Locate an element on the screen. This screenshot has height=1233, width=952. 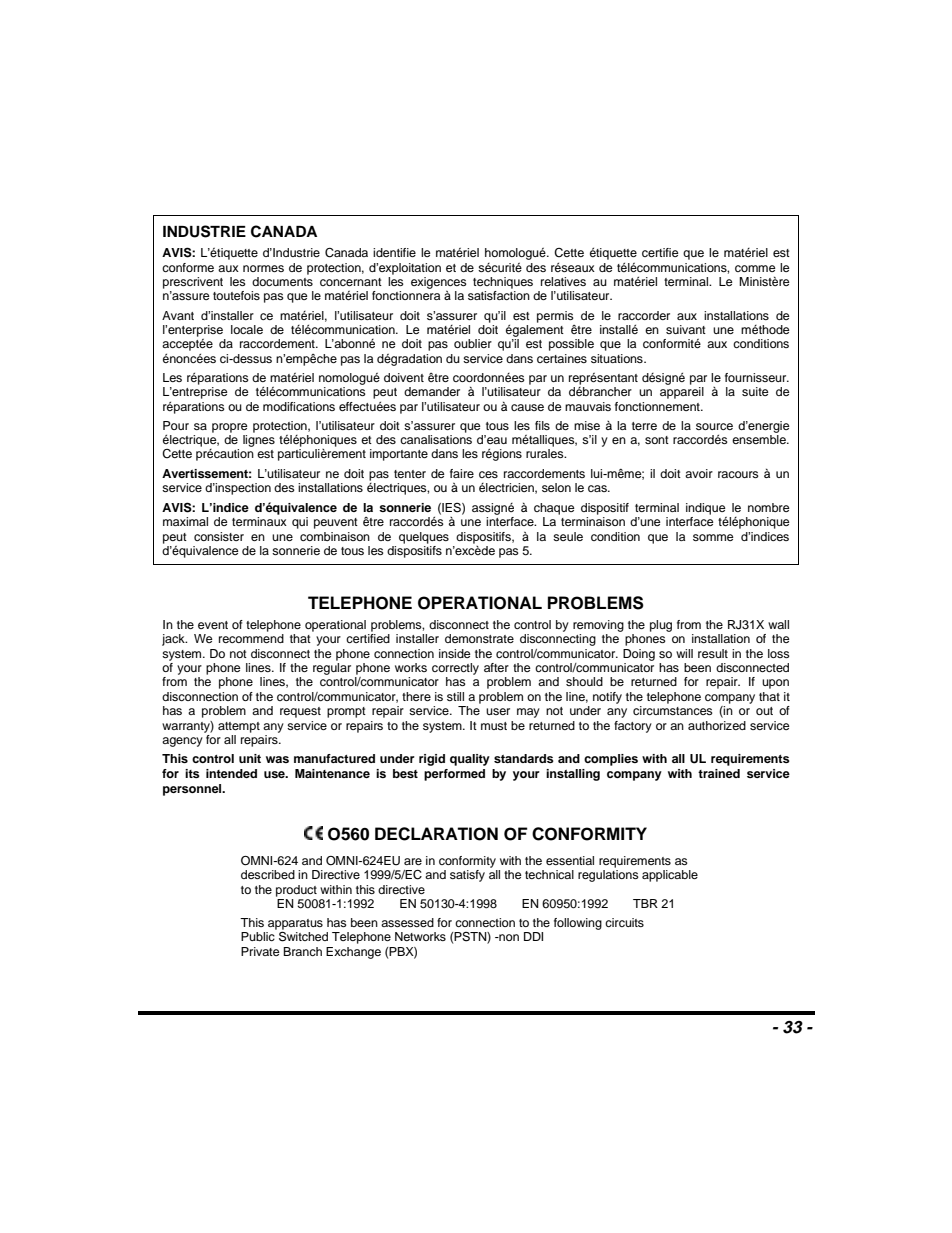
suivant is located at coordinates (686, 329).
